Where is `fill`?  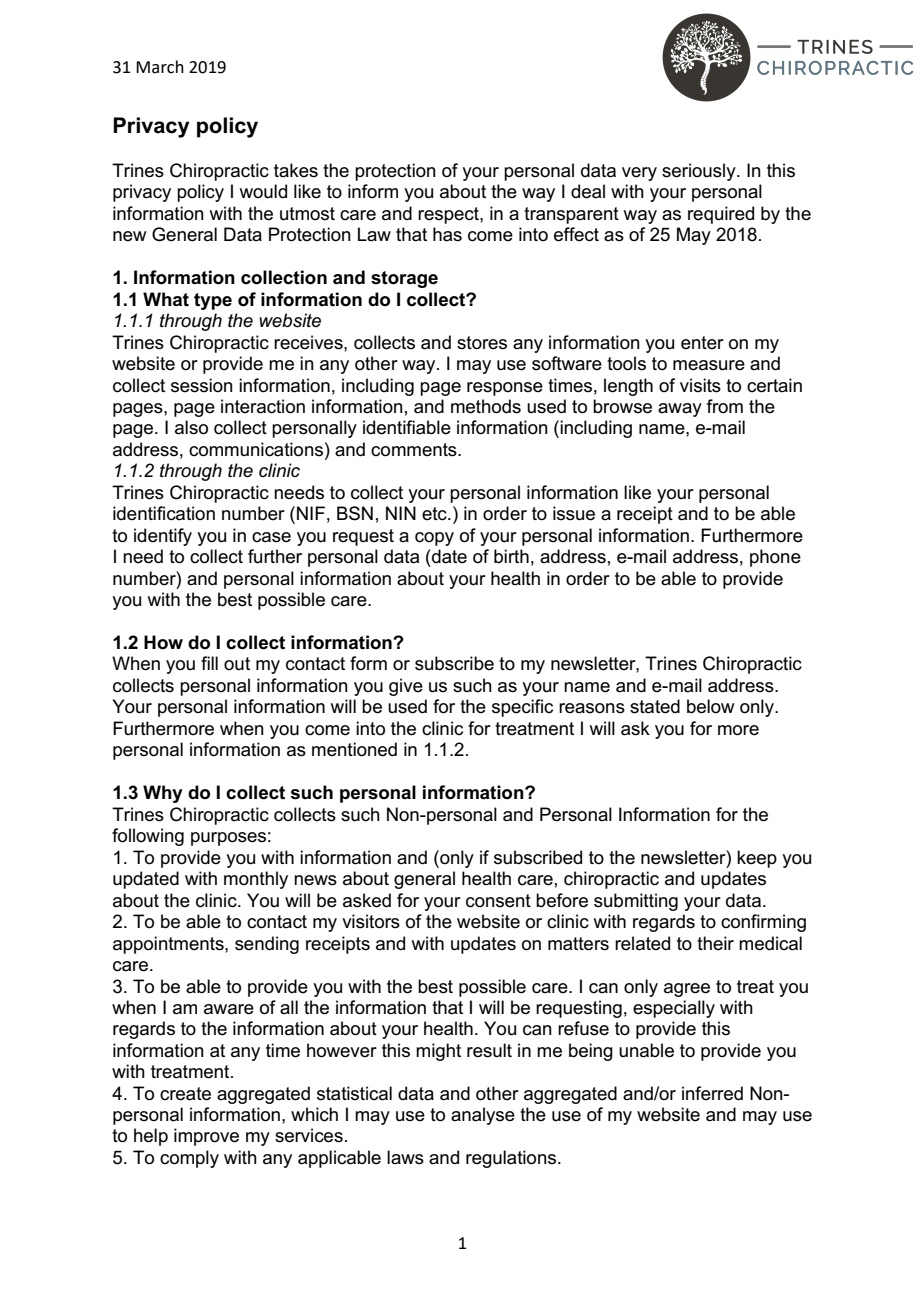 fill is located at coordinates (209, 663).
